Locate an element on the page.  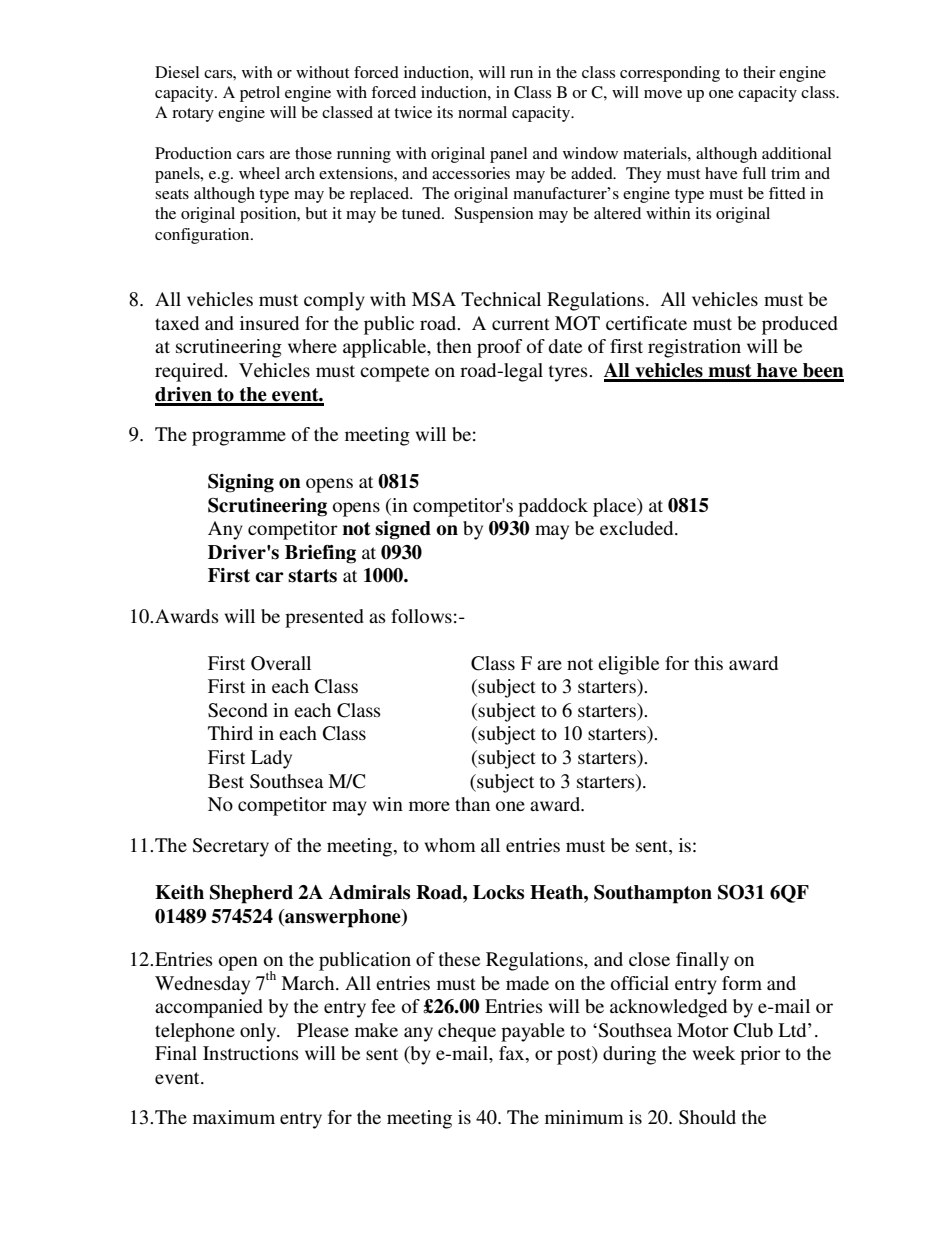
maximum is located at coordinates (234, 1117).
